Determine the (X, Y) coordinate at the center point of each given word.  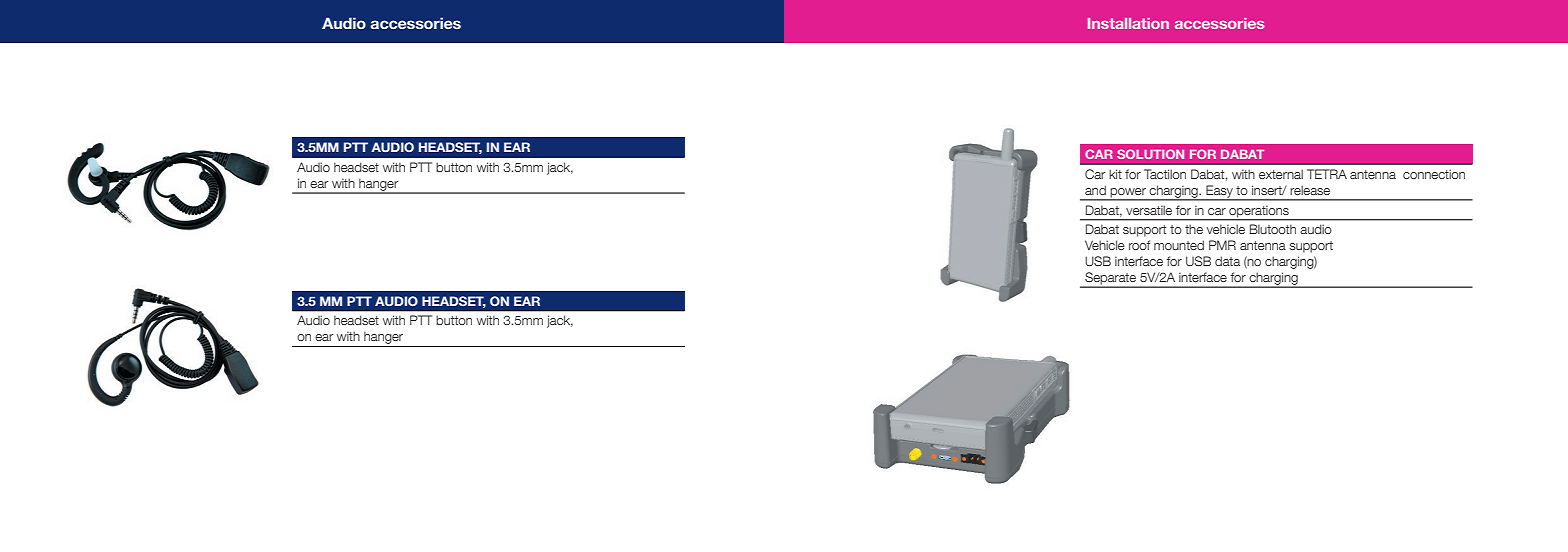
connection (1434, 174)
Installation (1128, 23)
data (1227, 261)
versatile (1149, 210)
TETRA (1327, 174)
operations (1259, 212)
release (1310, 190)
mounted (1179, 245)
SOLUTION (1150, 154)
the (1194, 229)
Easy (1219, 192)
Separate (1111, 279)
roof (1139, 245)
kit (1115, 174)
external (1281, 174)
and (1095, 190)
